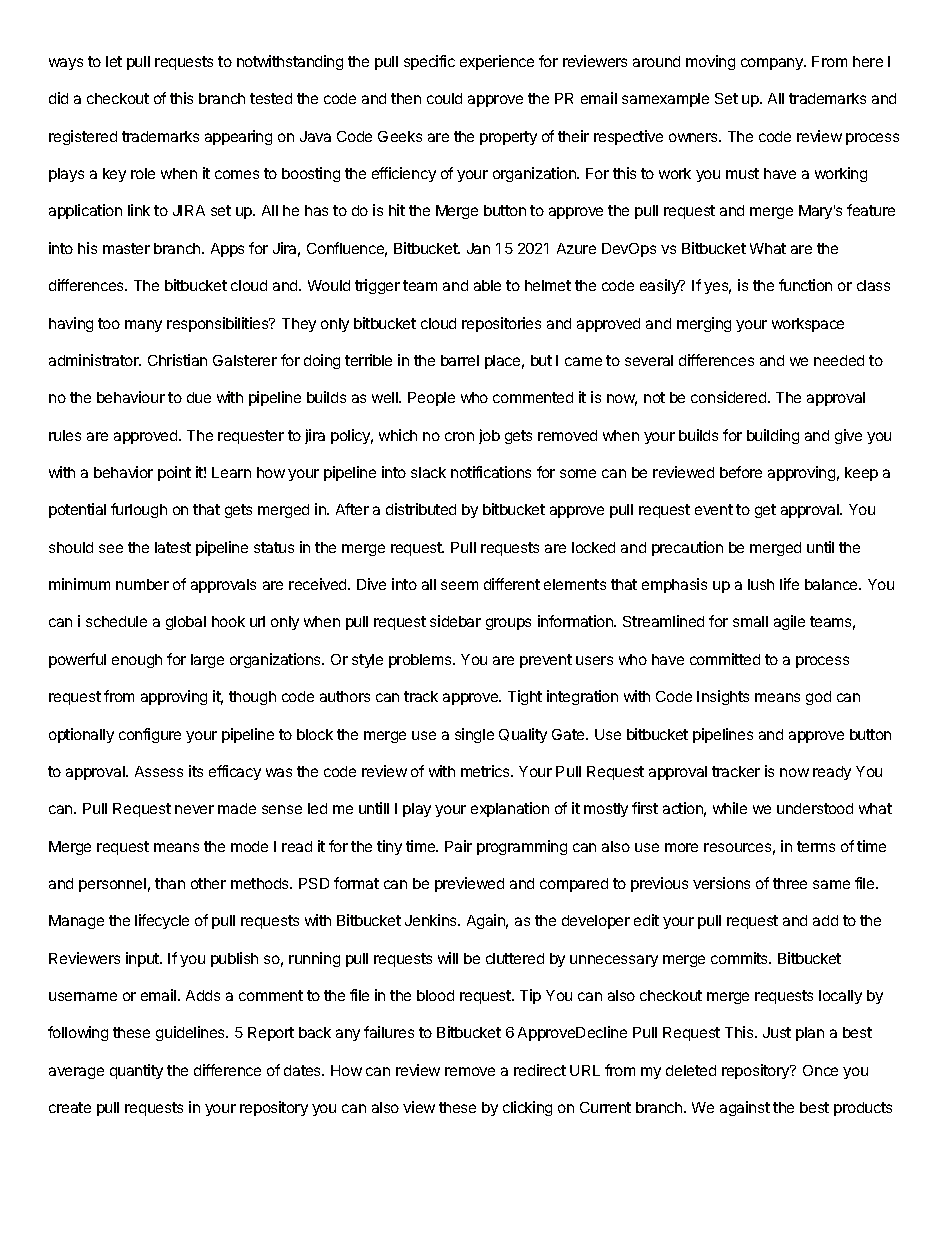 This page has height=1233, width=952. What do you see at coordinates (142, 584) in the page?
I see `number` at bounding box center [142, 584].
